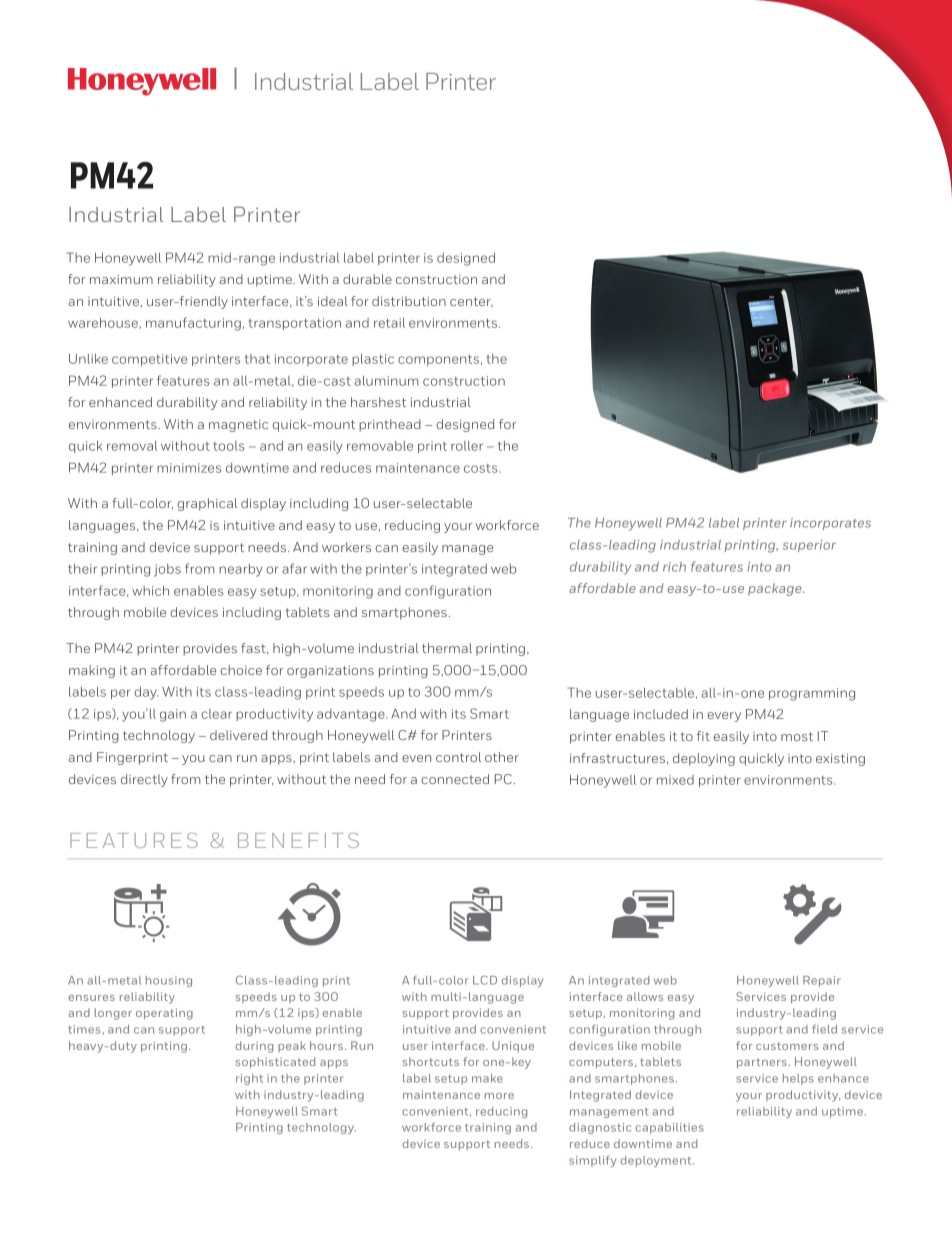 The height and width of the screenshot is (1233, 952). What do you see at coordinates (249, 1079) in the screenshot?
I see `right` at bounding box center [249, 1079].
